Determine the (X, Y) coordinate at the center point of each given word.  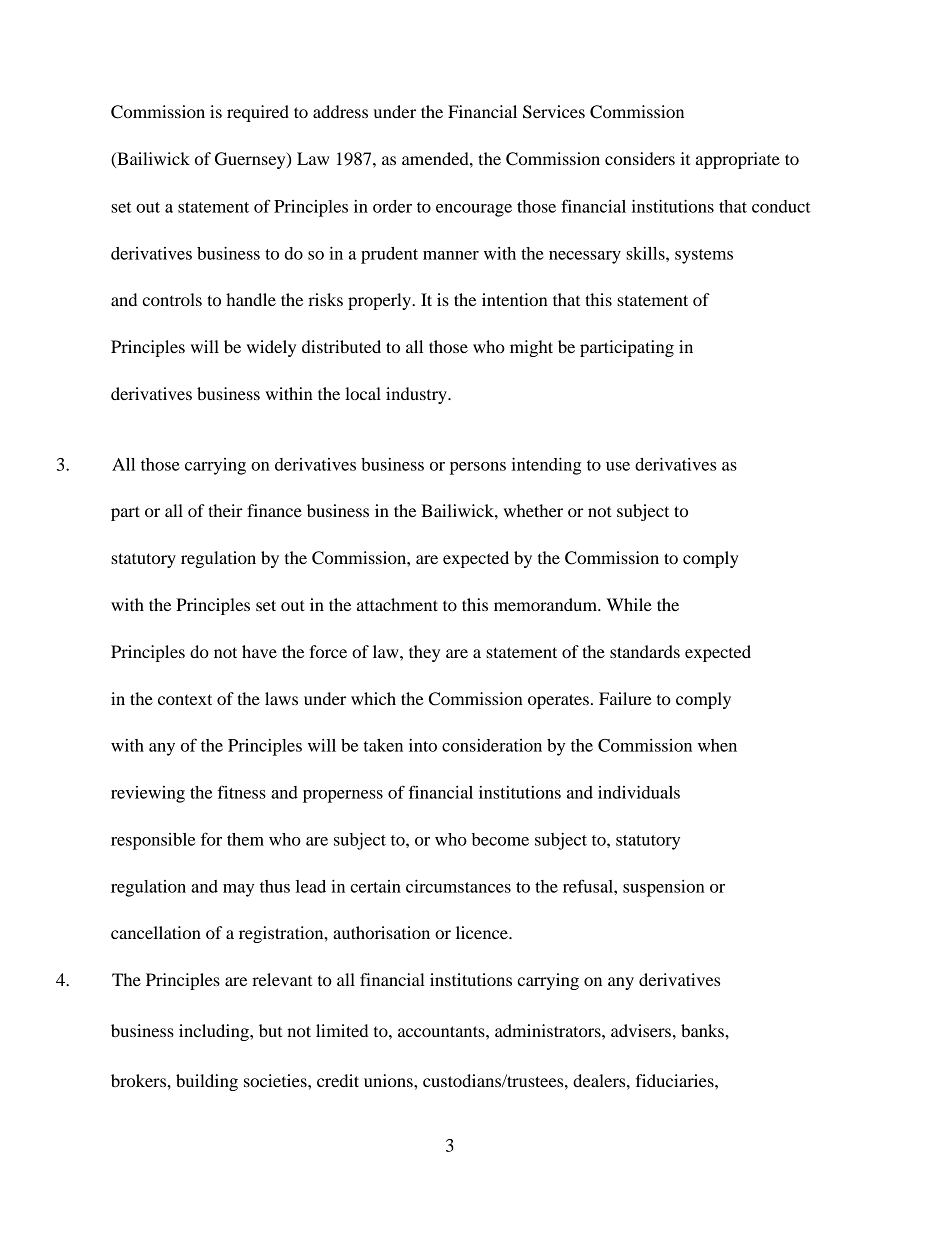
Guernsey (251, 160)
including (215, 1032)
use (618, 466)
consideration (492, 745)
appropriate (738, 160)
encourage (474, 210)
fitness (242, 792)
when (717, 745)
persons (478, 468)
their (225, 510)
